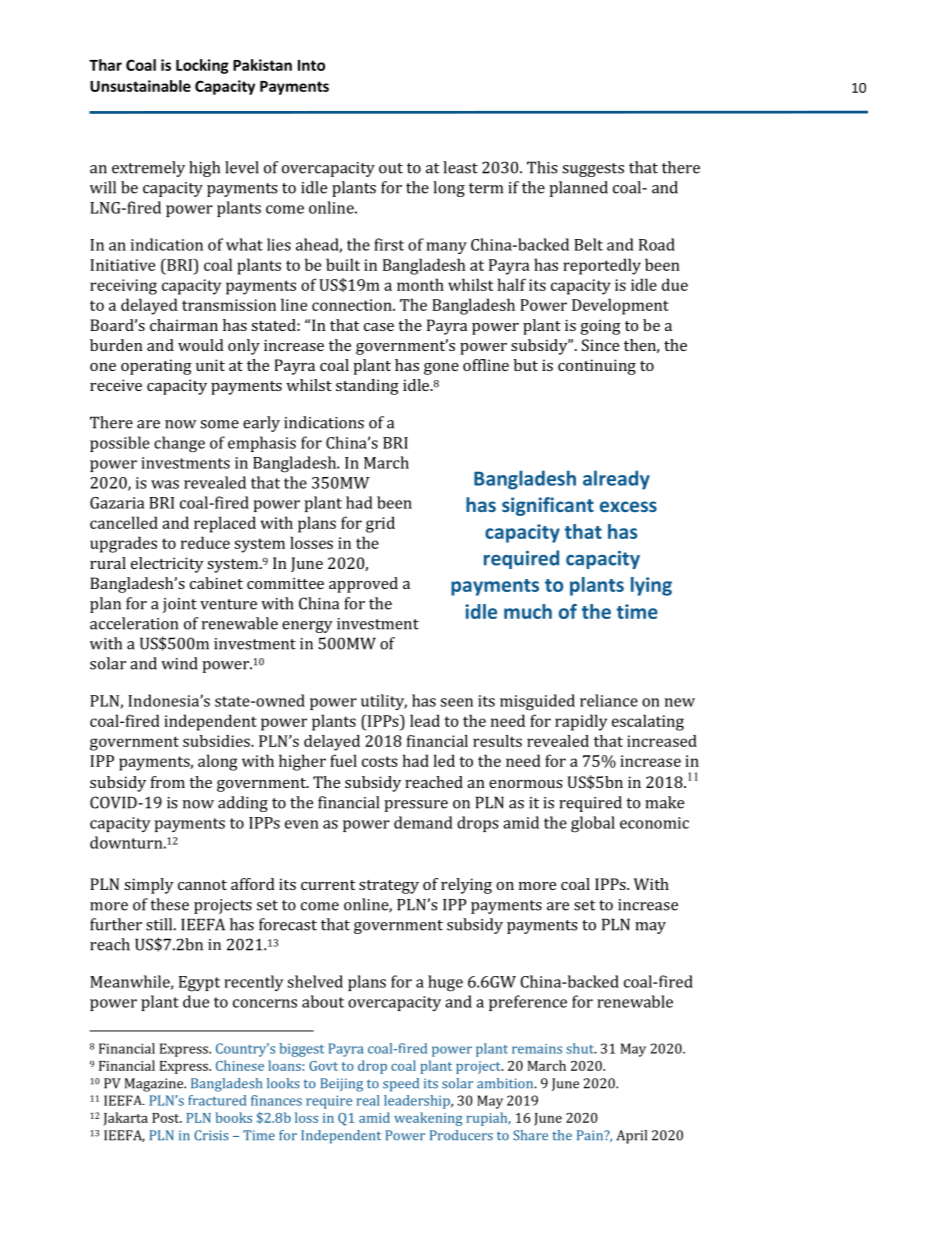 The image size is (952, 1233). Describe the element at coordinates (184, 325) in the screenshot. I see `chairman` at that location.
